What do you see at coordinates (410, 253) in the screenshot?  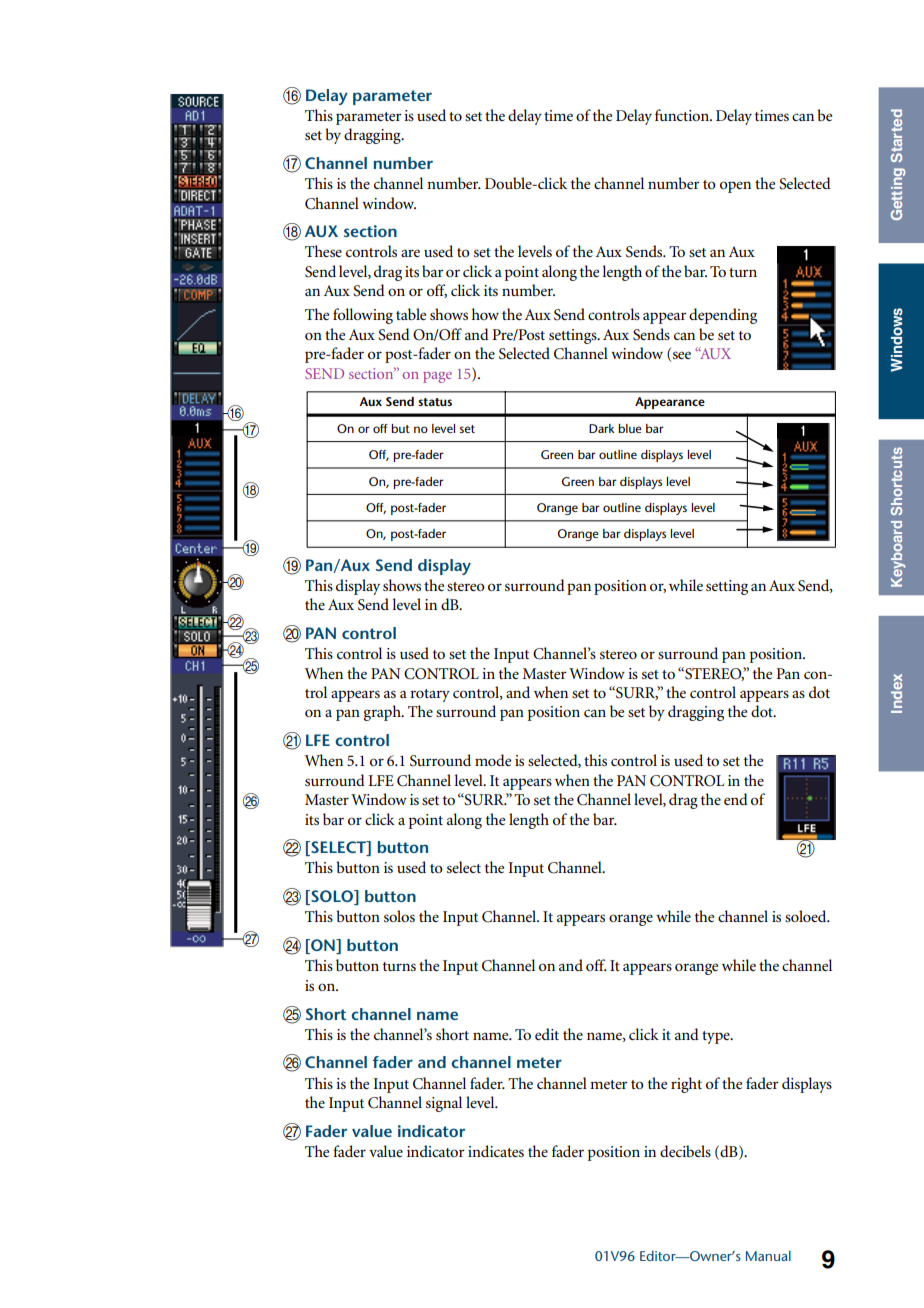 I see `are` at bounding box center [410, 253].
